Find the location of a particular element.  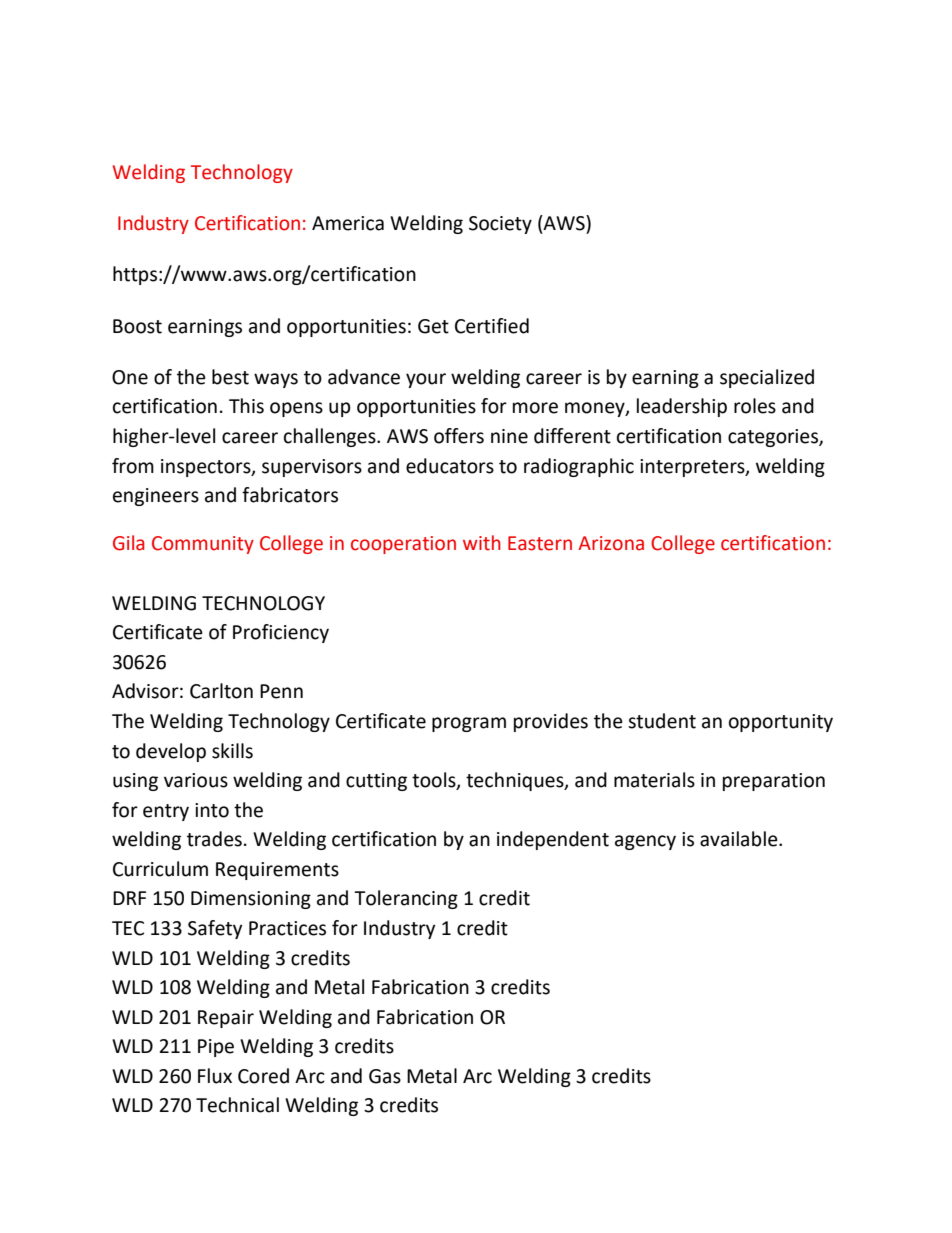

Society is located at coordinates (500, 225).
